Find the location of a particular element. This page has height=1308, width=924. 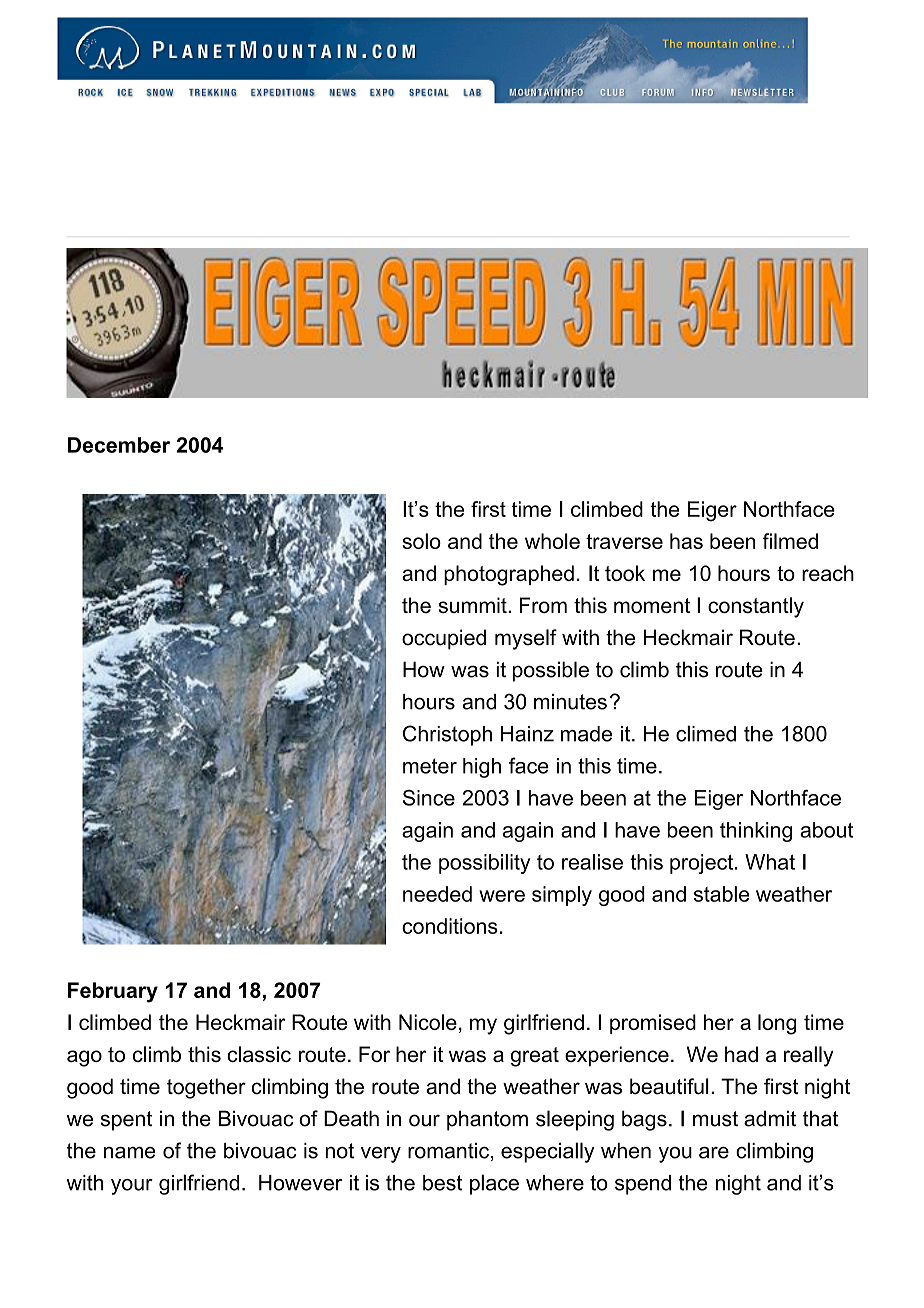

myself is located at coordinates (526, 639).
